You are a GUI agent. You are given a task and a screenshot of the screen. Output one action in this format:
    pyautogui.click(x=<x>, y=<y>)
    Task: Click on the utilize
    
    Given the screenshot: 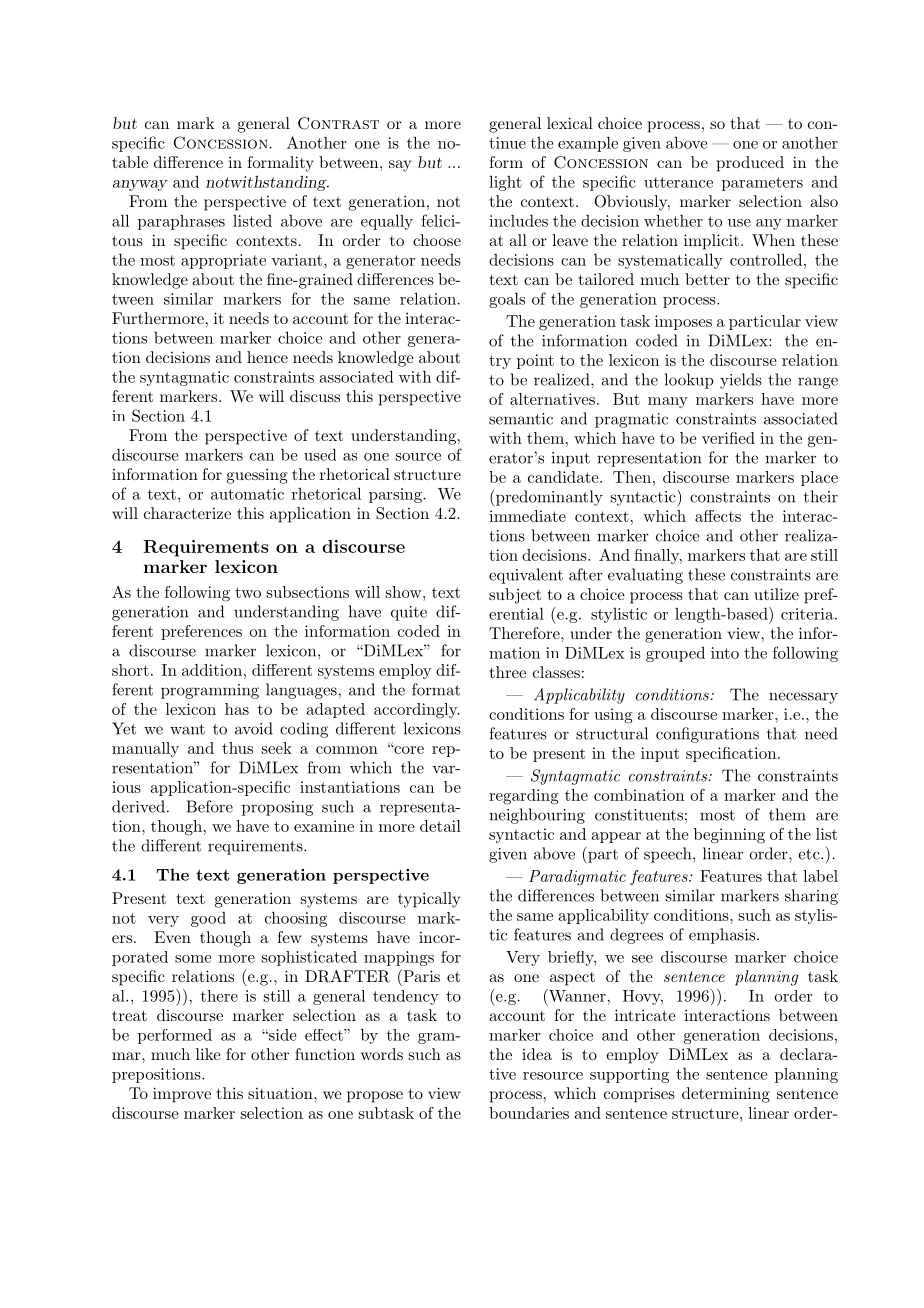 What is the action you would take?
    pyautogui.click(x=776, y=594)
